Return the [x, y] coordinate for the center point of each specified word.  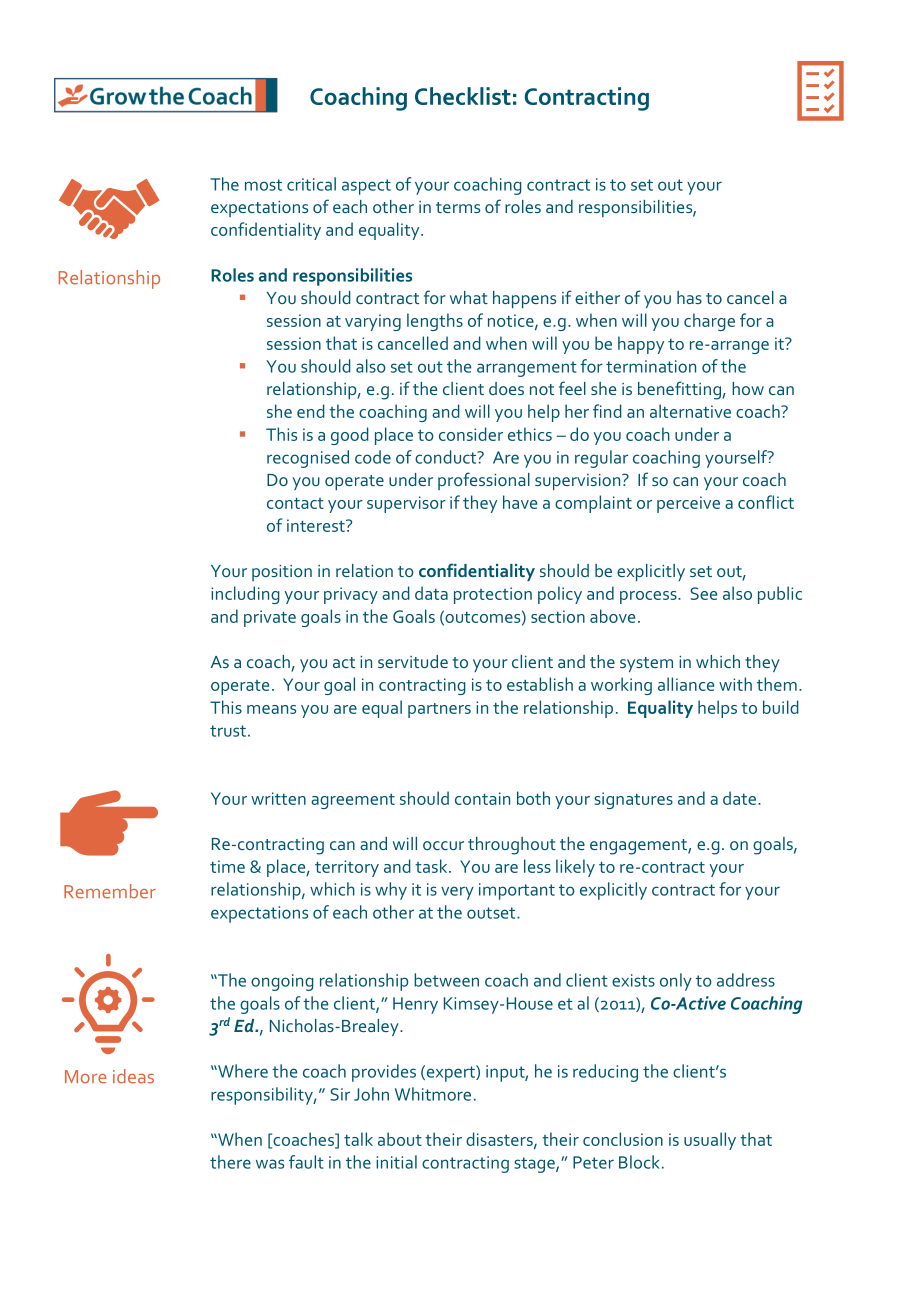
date [739, 798]
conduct [447, 457]
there [230, 1162]
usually [710, 1141]
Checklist [463, 96]
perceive [688, 504]
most [263, 185]
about [400, 1139]
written [278, 798]
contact [295, 503]
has [689, 297]
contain [482, 798]
